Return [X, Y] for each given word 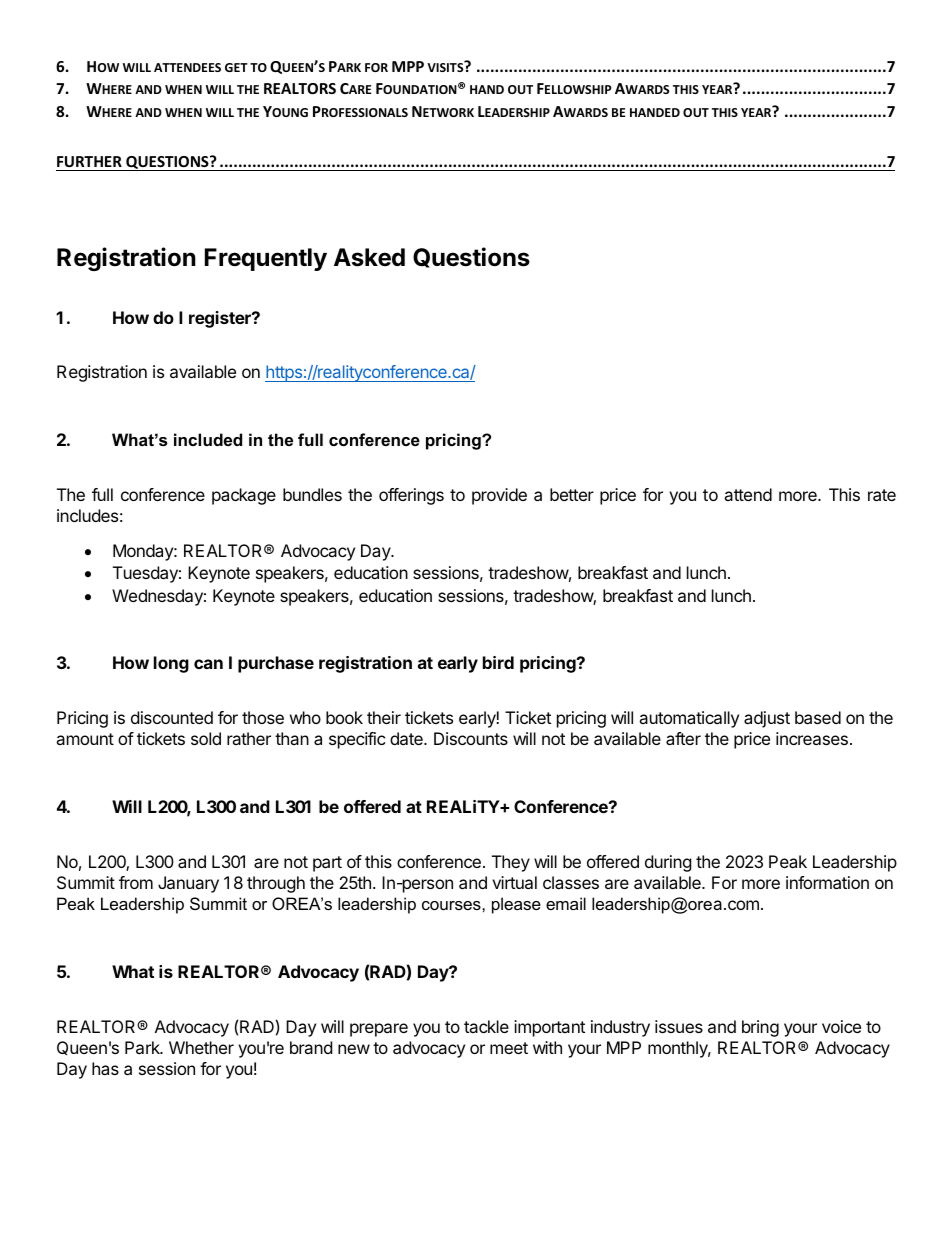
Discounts [471, 738]
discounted [172, 717]
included [208, 439]
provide [499, 496]
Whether [201, 1047]
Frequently [266, 259]
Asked [369, 257]
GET [236, 67]
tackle [486, 1026]
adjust [767, 719]
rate [882, 495]
